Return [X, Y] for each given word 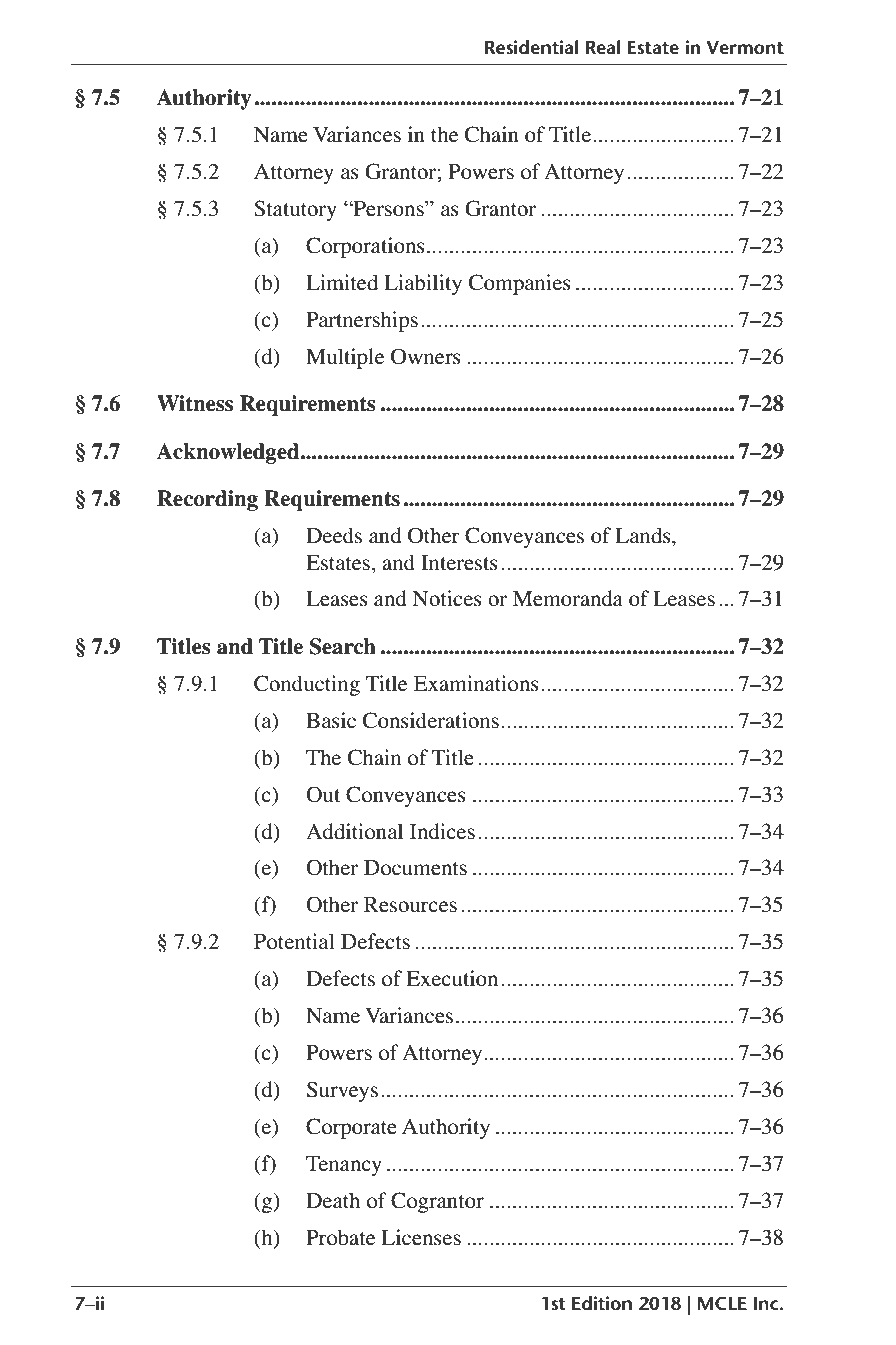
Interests [459, 563]
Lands [644, 535]
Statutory [295, 210]
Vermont [745, 48]
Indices [442, 831]
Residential [532, 47]
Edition [602, 1303]
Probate [340, 1237]
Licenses [421, 1237]
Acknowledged [229, 453]
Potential [294, 941]
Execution [452, 978]
